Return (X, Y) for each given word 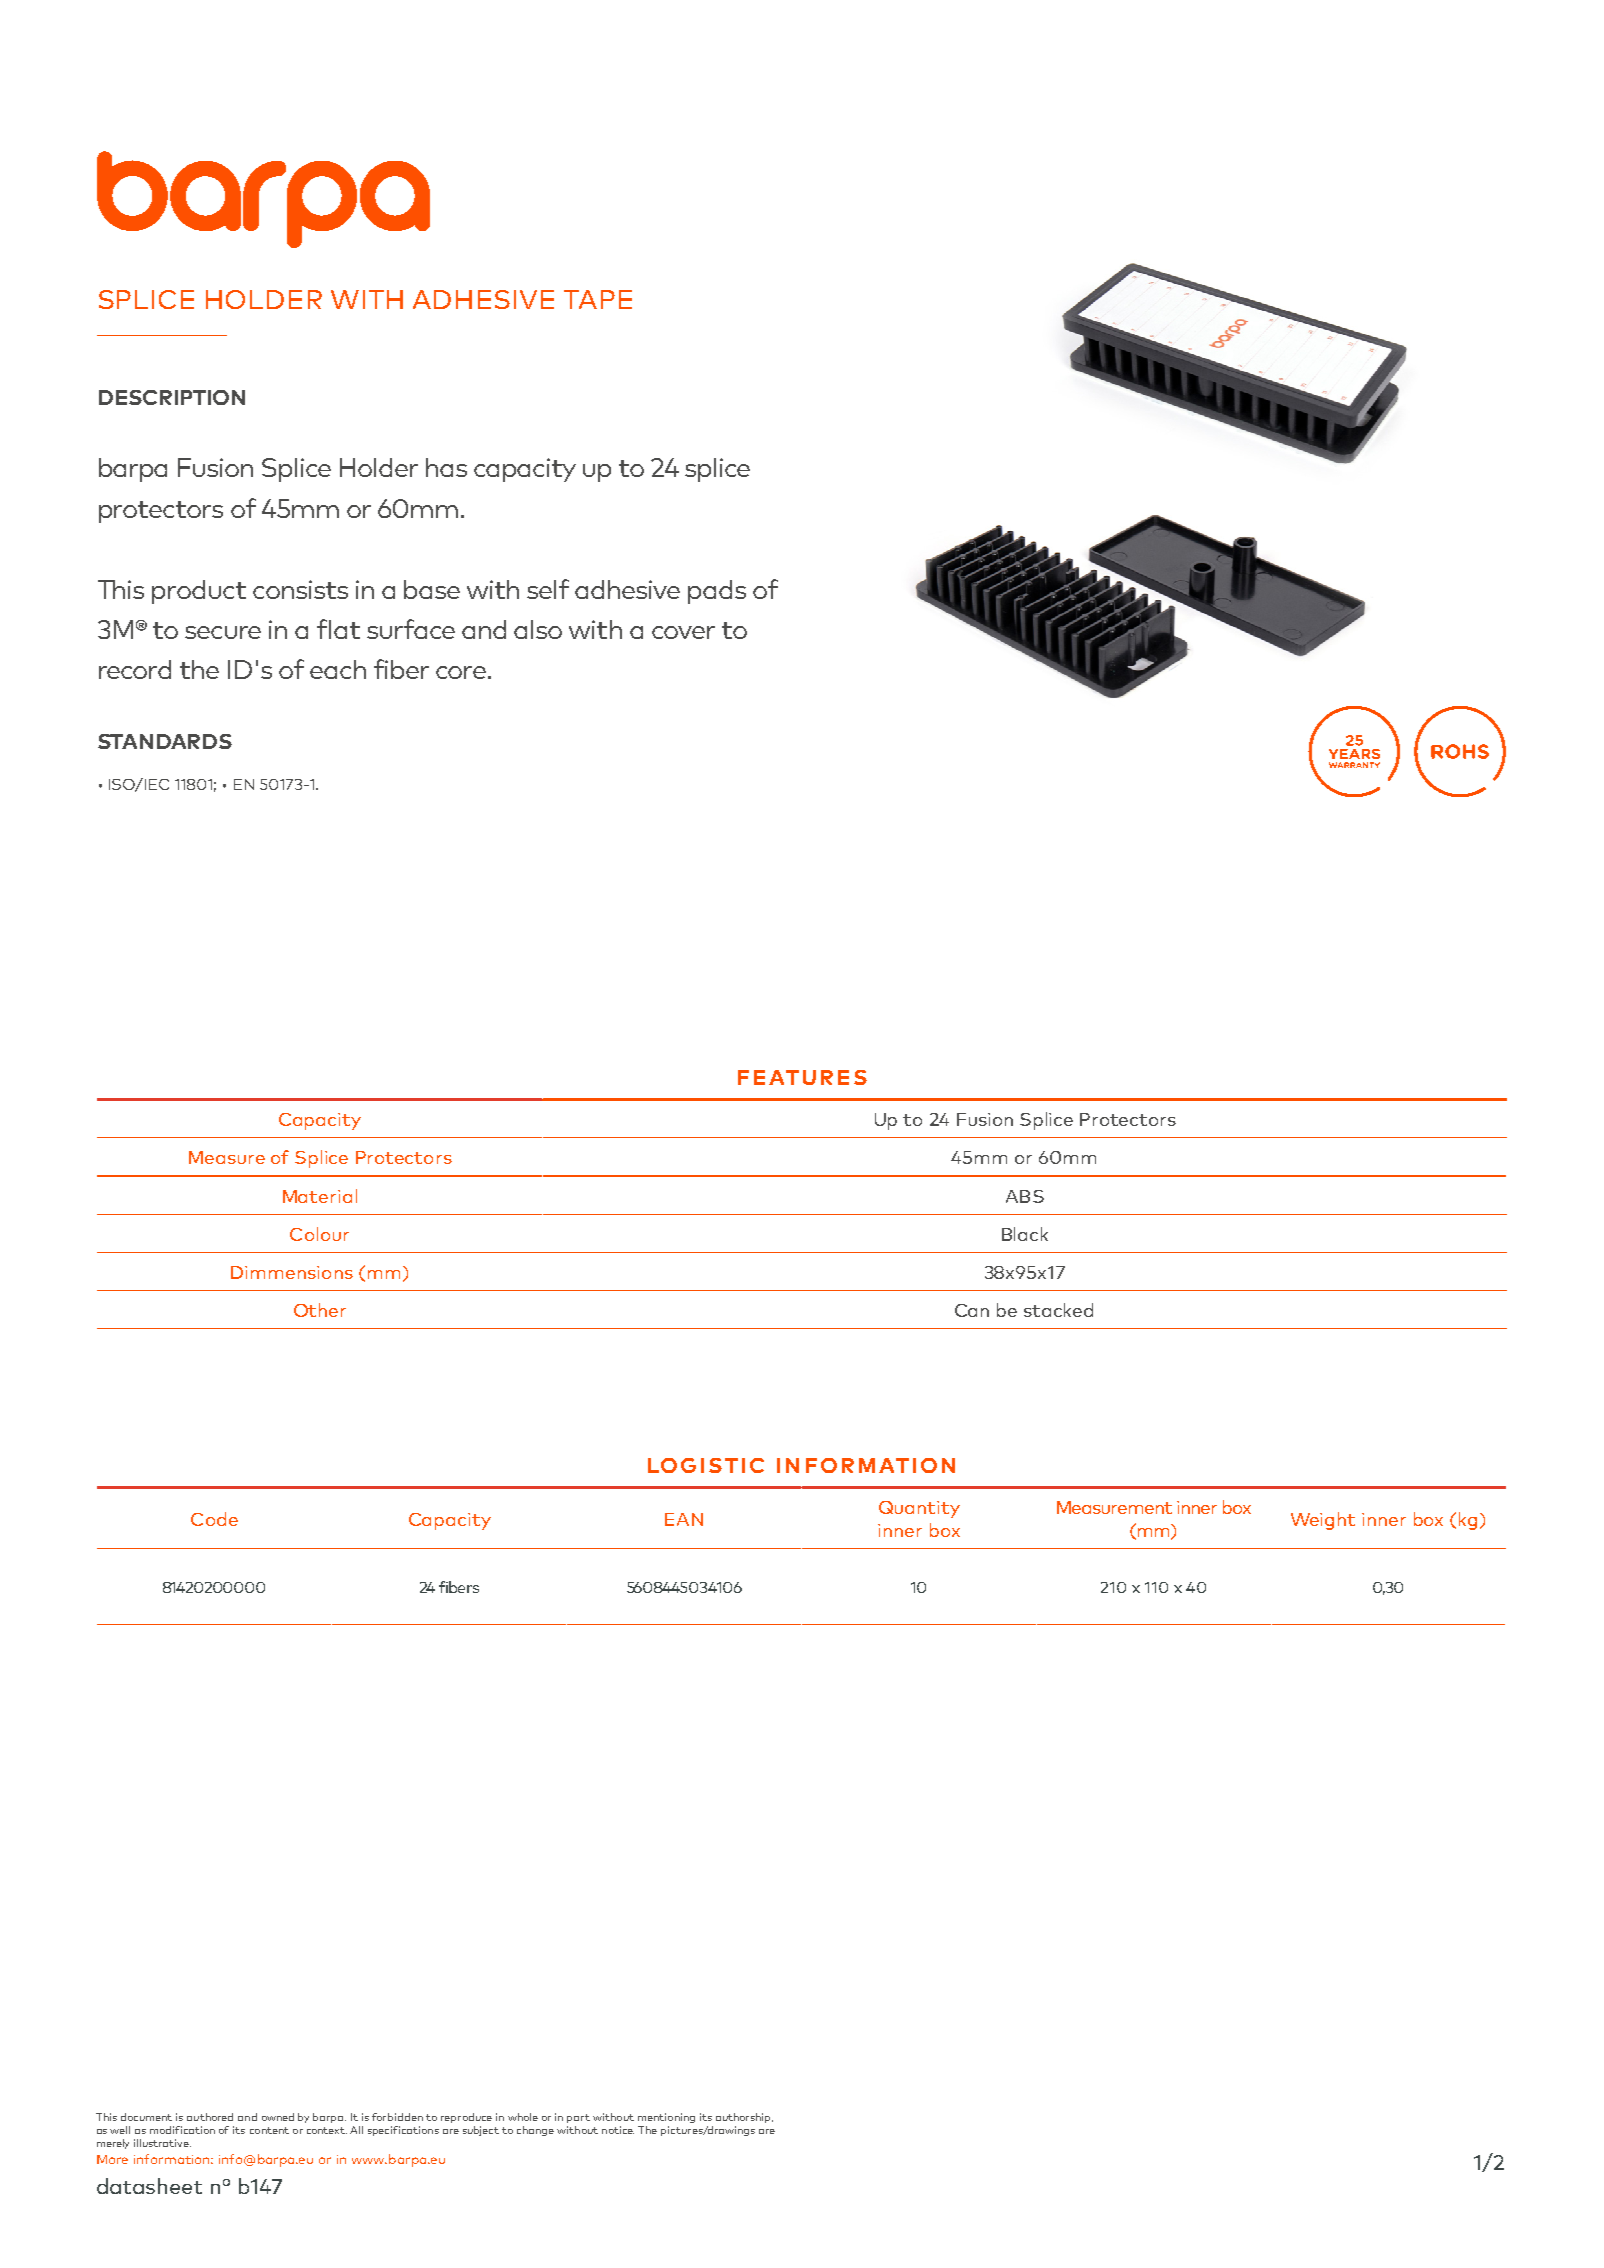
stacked (1058, 1310)
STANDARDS (165, 741)
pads (717, 592)
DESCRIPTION (172, 397)
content (269, 2130)
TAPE (598, 299)
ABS (1025, 1196)
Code (214, 1519)
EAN (684, 1519)
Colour (319, 1234)
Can (972, 1310)
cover (683, 632)
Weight (1323, 1521)
